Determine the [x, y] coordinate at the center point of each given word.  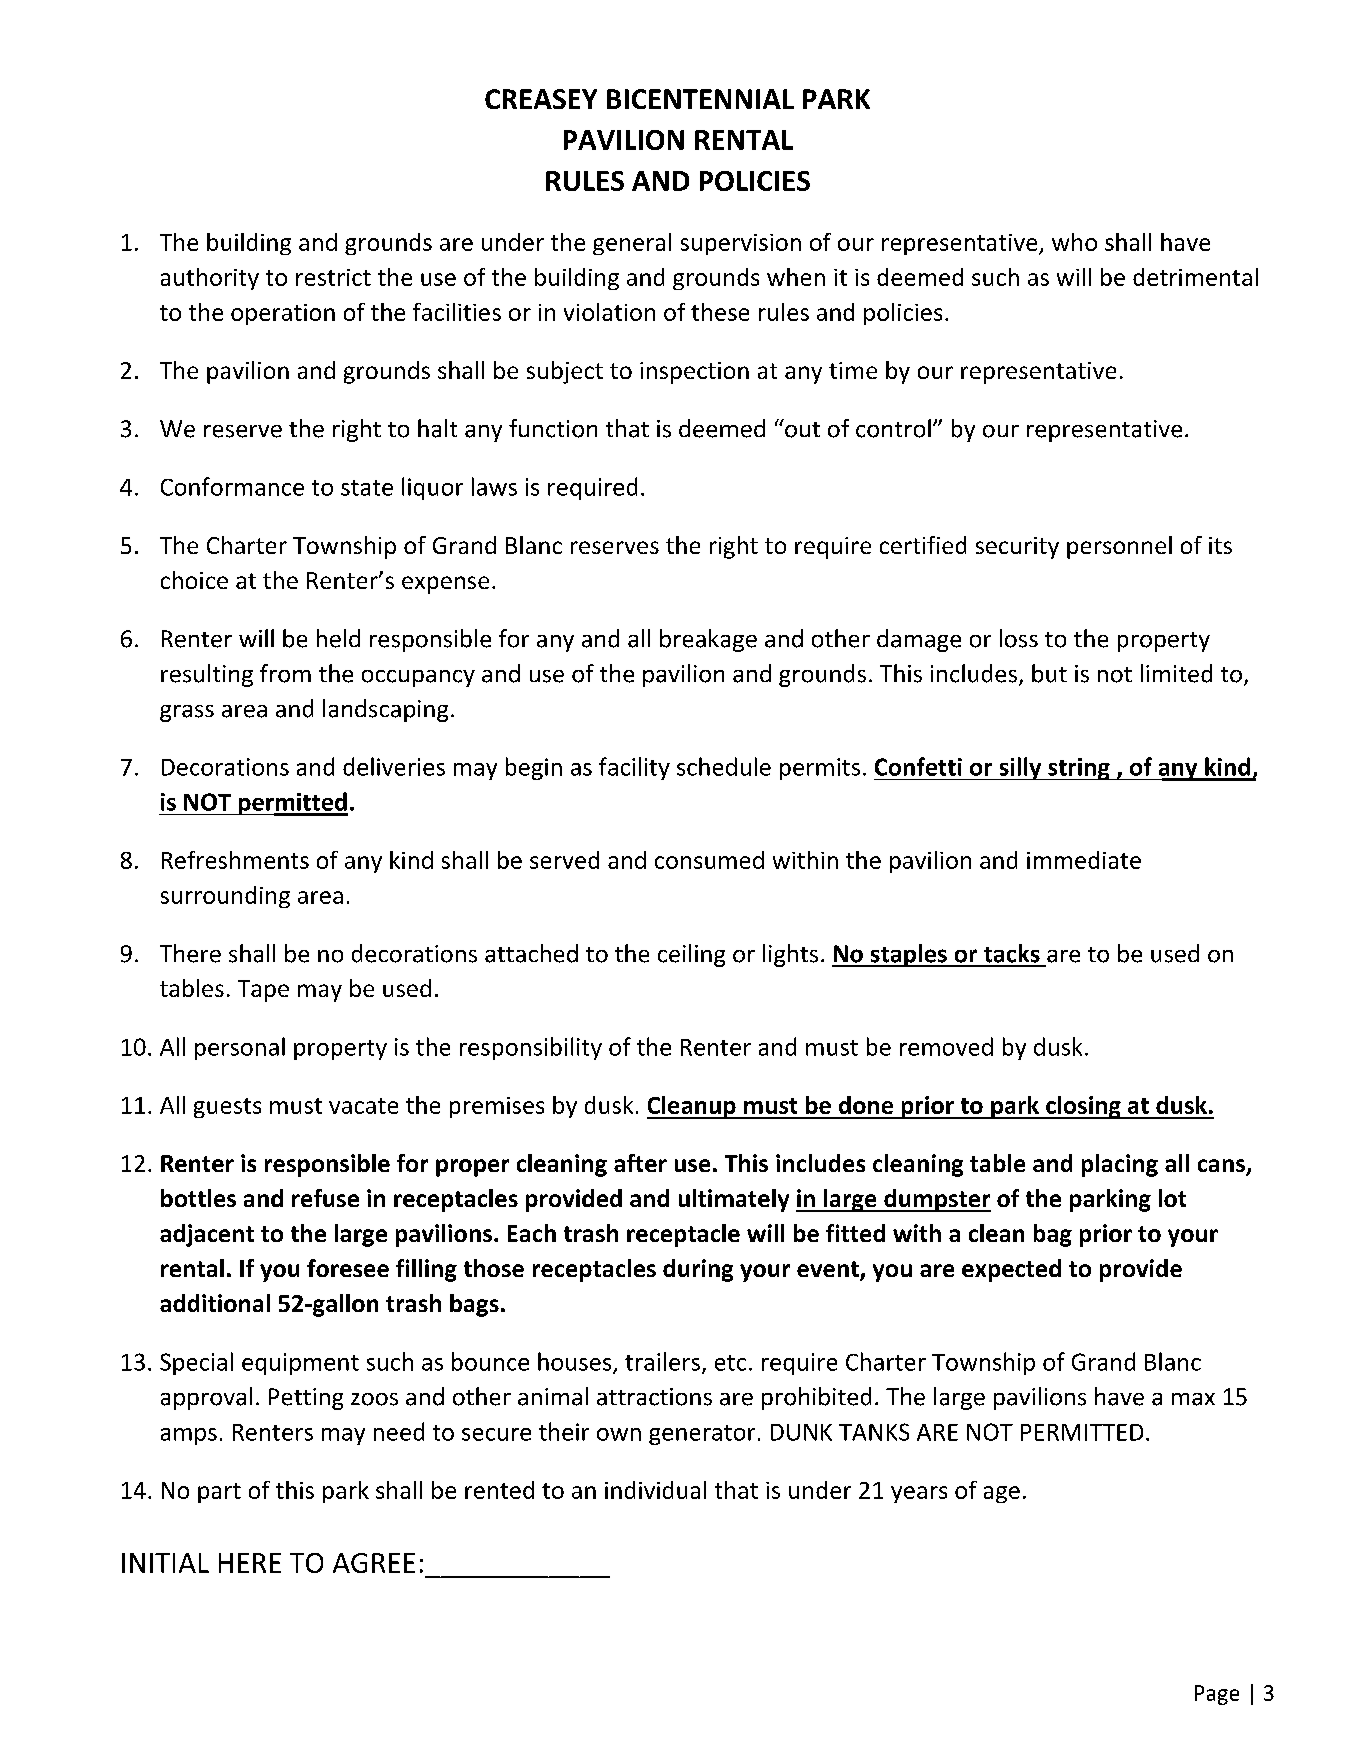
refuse [325, 1198]
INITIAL [165, 1563]
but [1049, 673]
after [640, 1163]
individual [655, 1490]
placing [1120, 1165]
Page [1217, 1695]
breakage [708, 640]
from [285, 673]
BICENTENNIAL [700, 99]
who [1074, 242]
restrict [333, 277]
